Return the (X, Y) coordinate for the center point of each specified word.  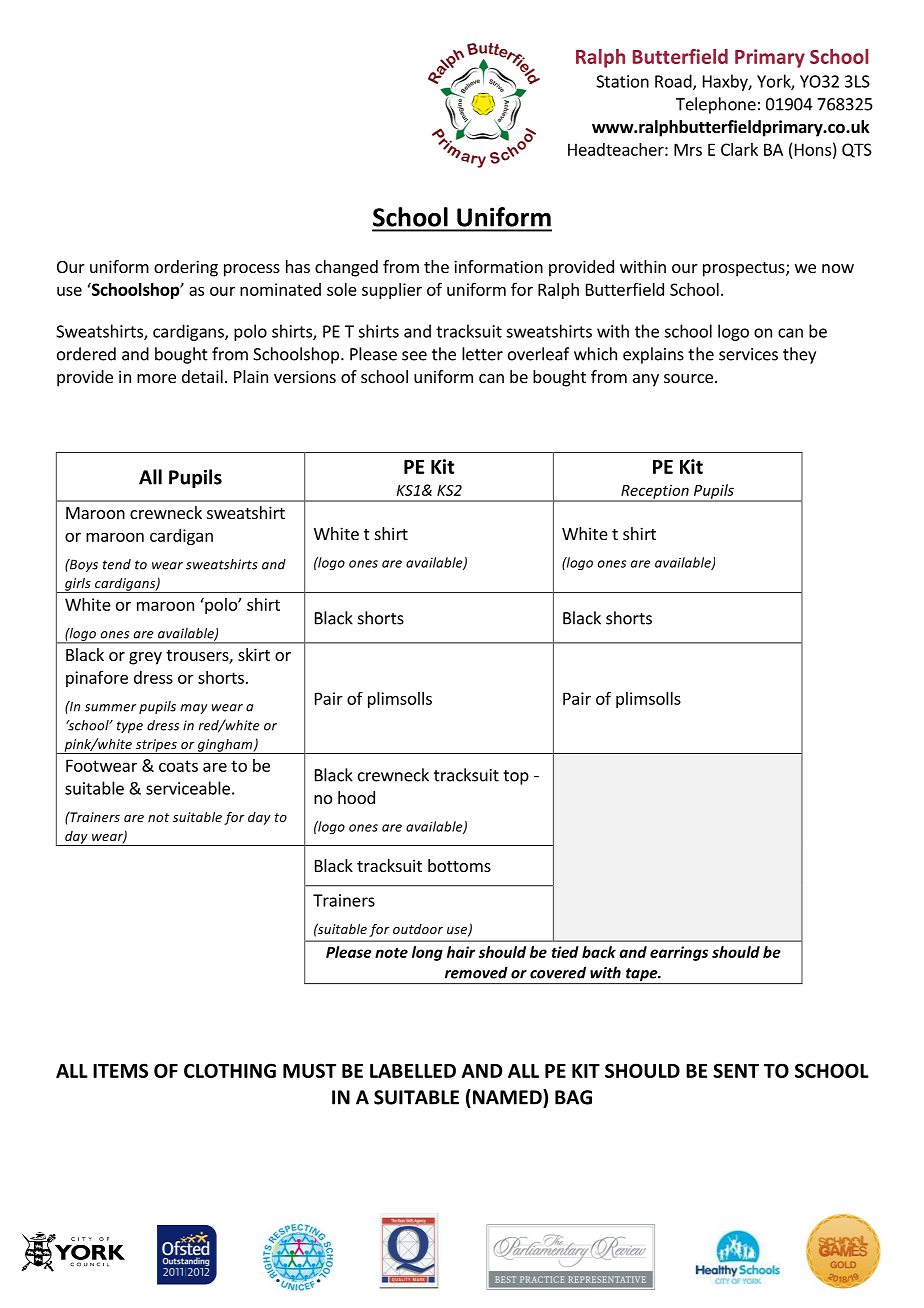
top (516, 777)
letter (482, 354)
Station (622, 81)
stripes (156, 746)
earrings (679, 953)
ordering (186, 268)
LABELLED (413, 1071)
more (156, 378)
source (688, 378)
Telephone (716, 105)
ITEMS (120, 1070)
